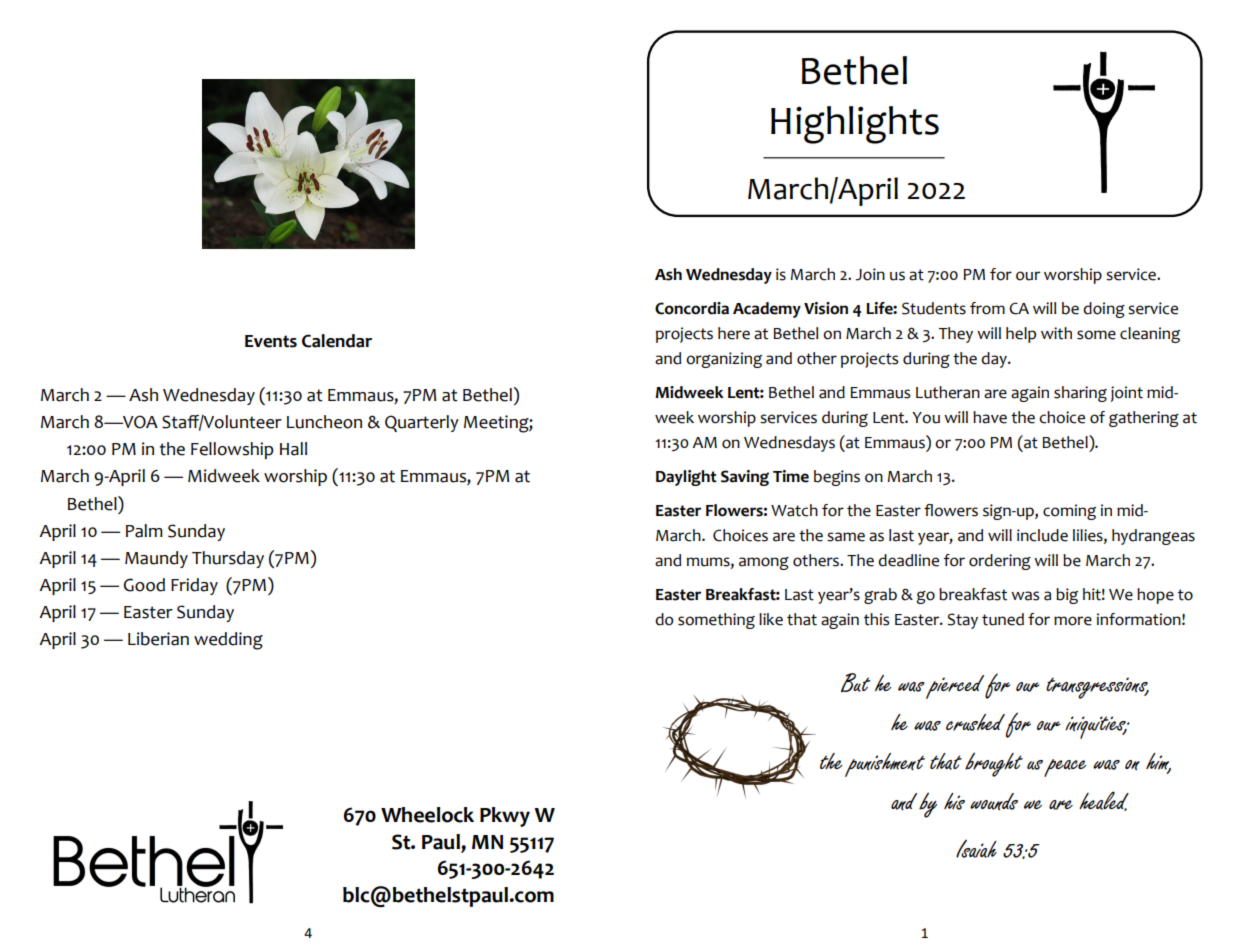 This document has height=952, width=1233. What do you see at coordinates (1056, 333) in the document?
I see `with` at bounding box center [1056, 333].
